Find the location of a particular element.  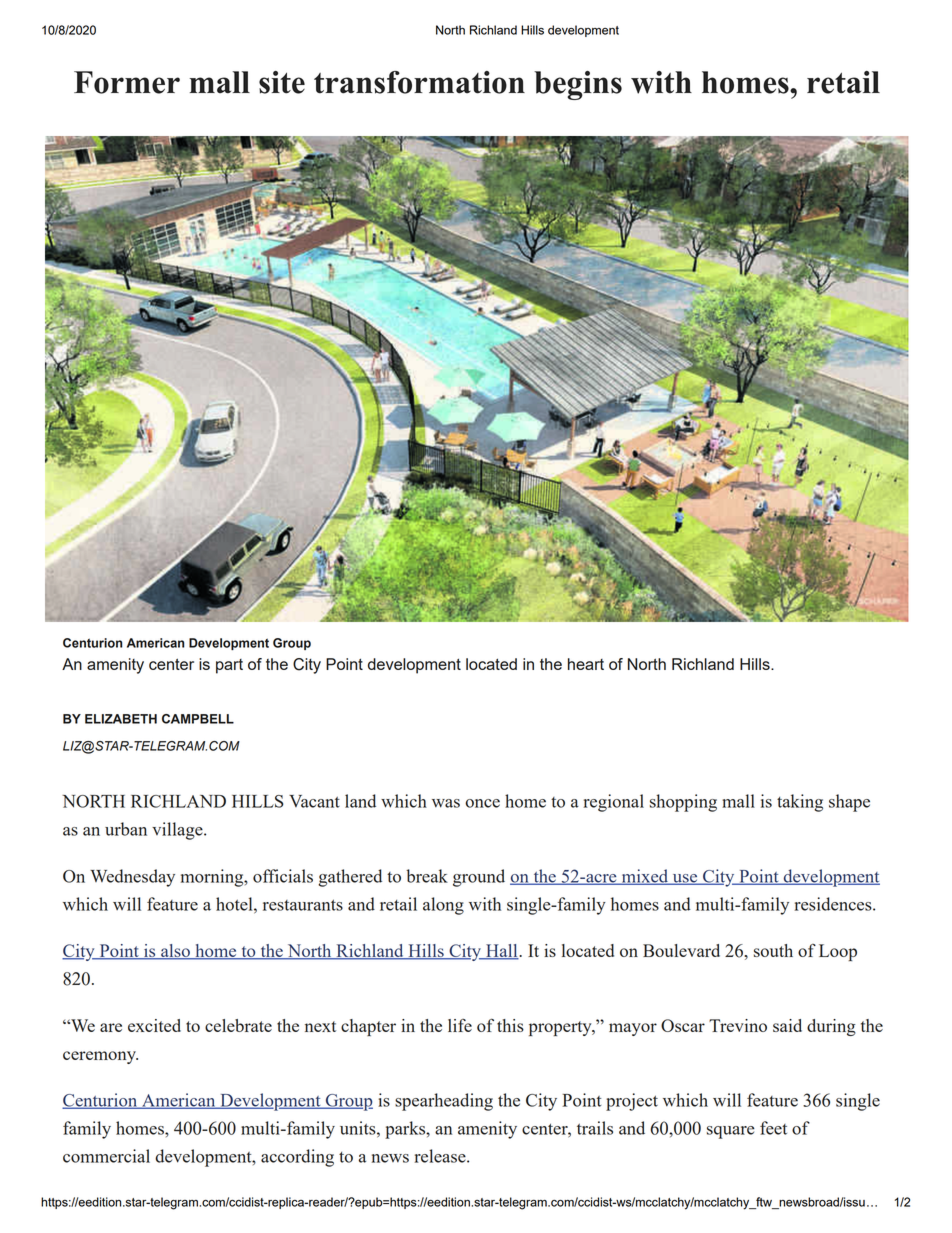

shopping is located at coordinates (683, 803).
